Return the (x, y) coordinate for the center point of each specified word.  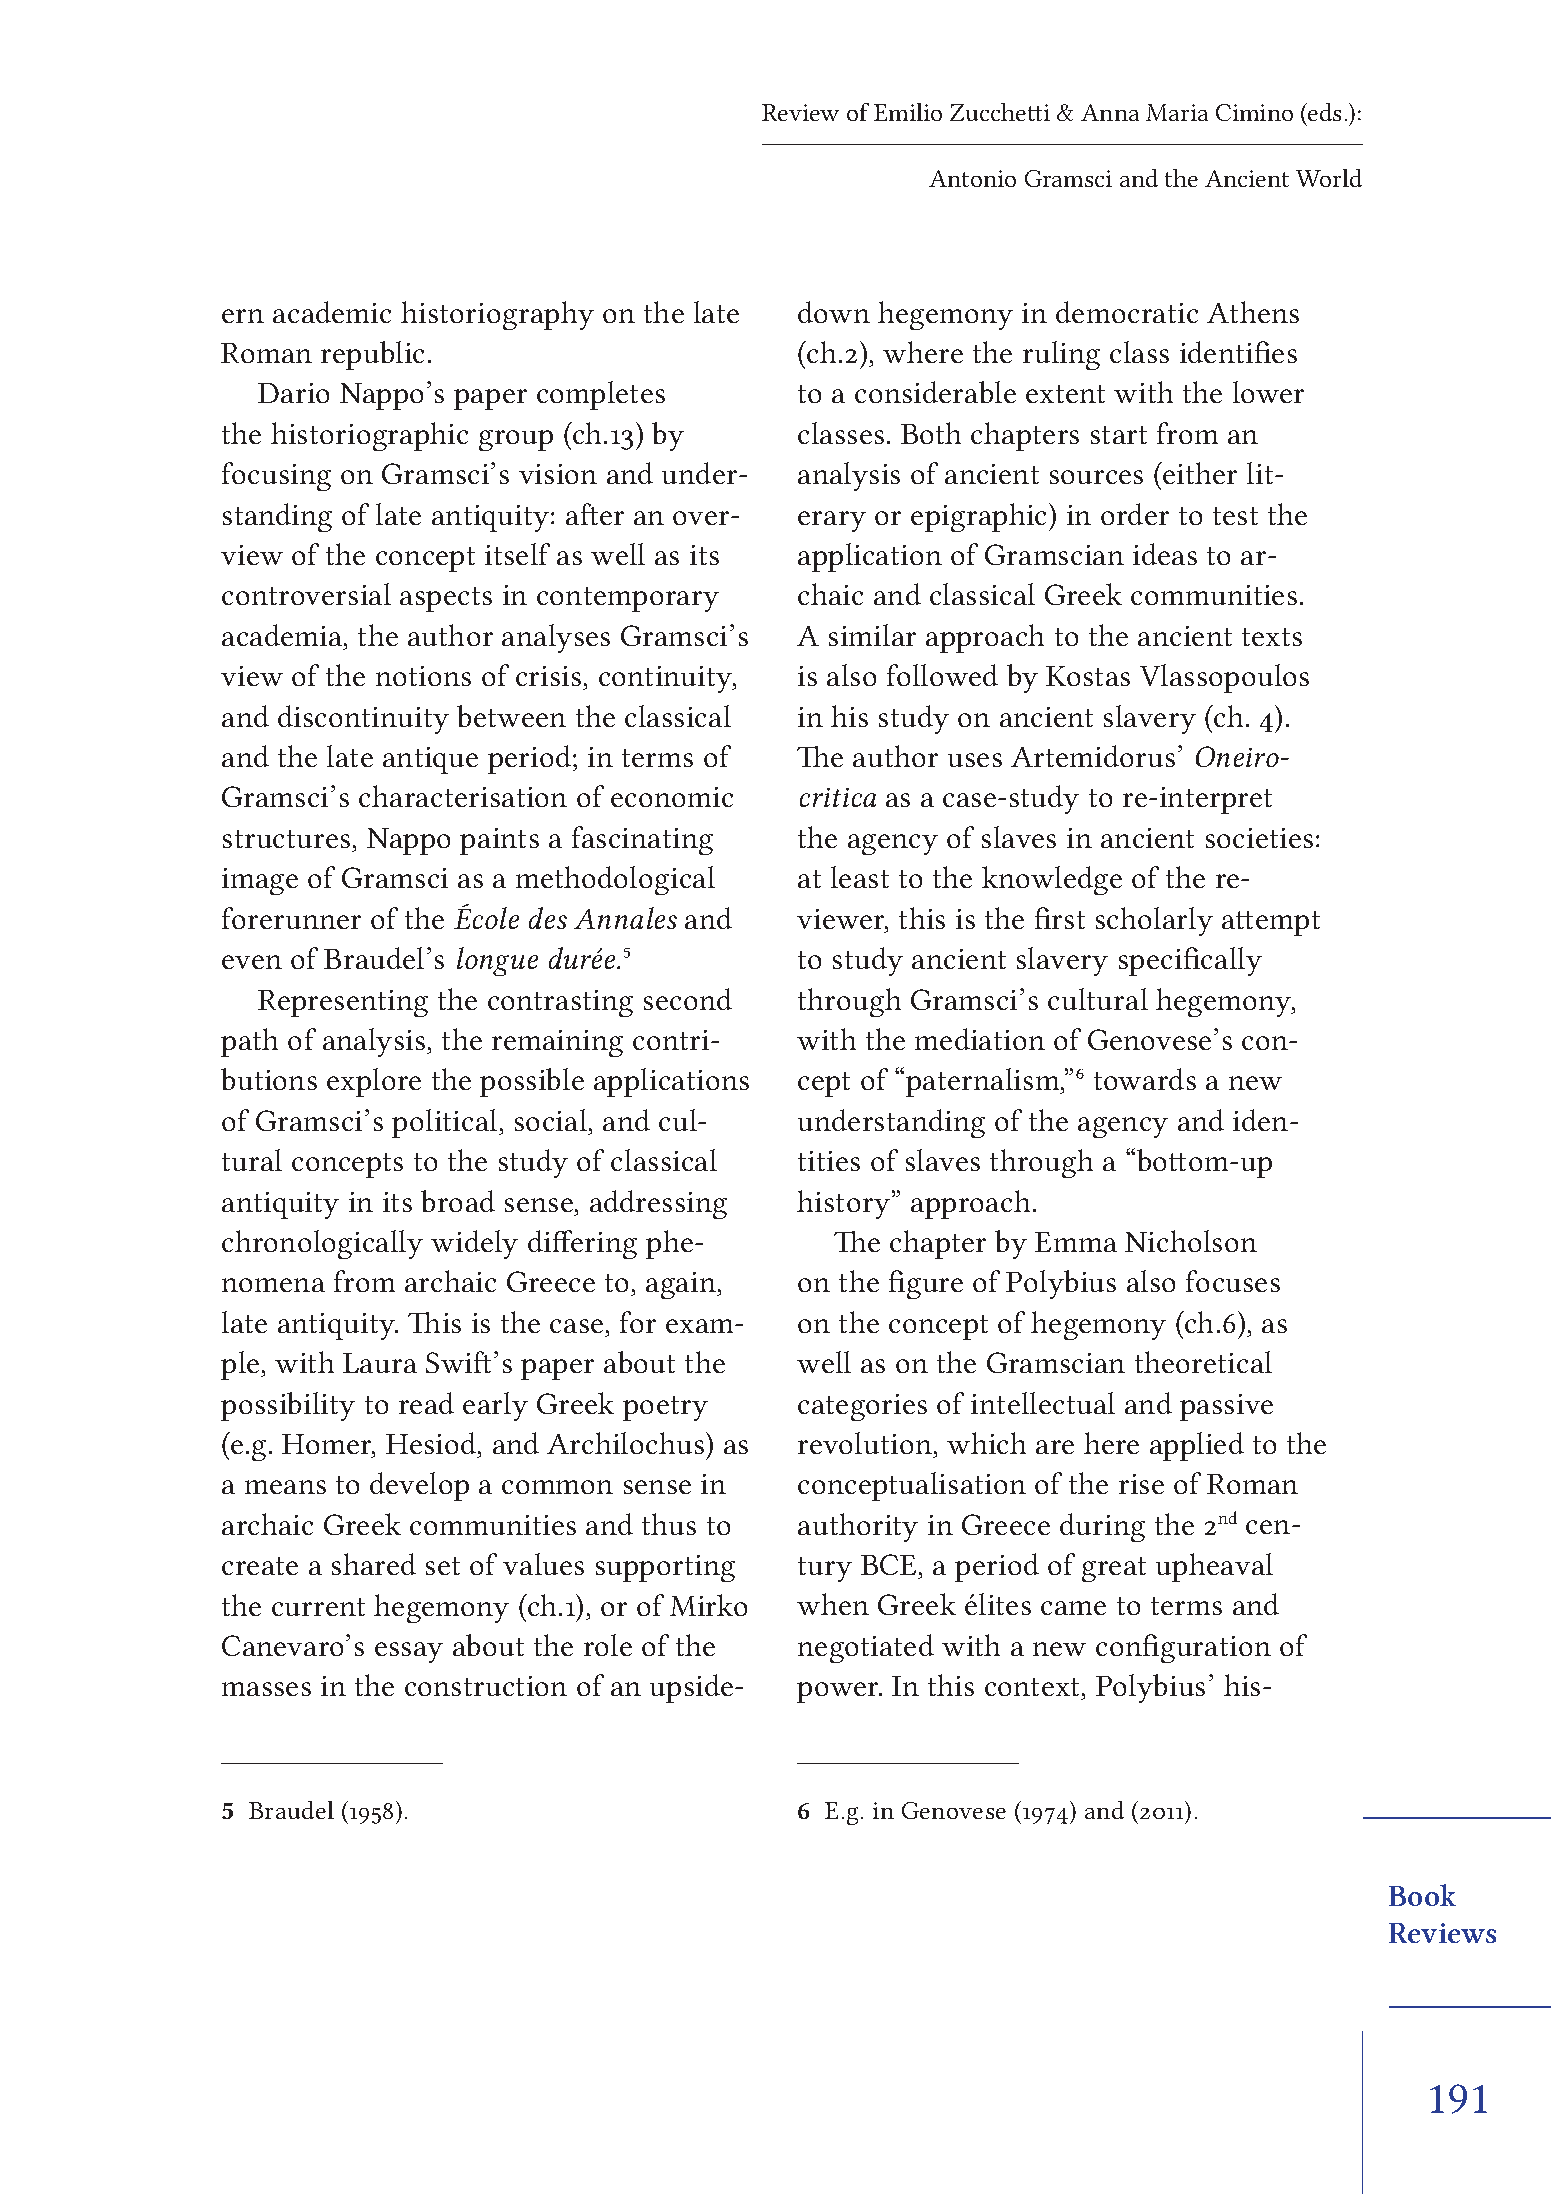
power (839, 1692)
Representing (343, 1003)
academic (332, 312)
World (1329, 178)
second (688, 999)
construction (486, 1686)
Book (1422, 1895)
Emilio (908, 112)
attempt (1271, 923)
